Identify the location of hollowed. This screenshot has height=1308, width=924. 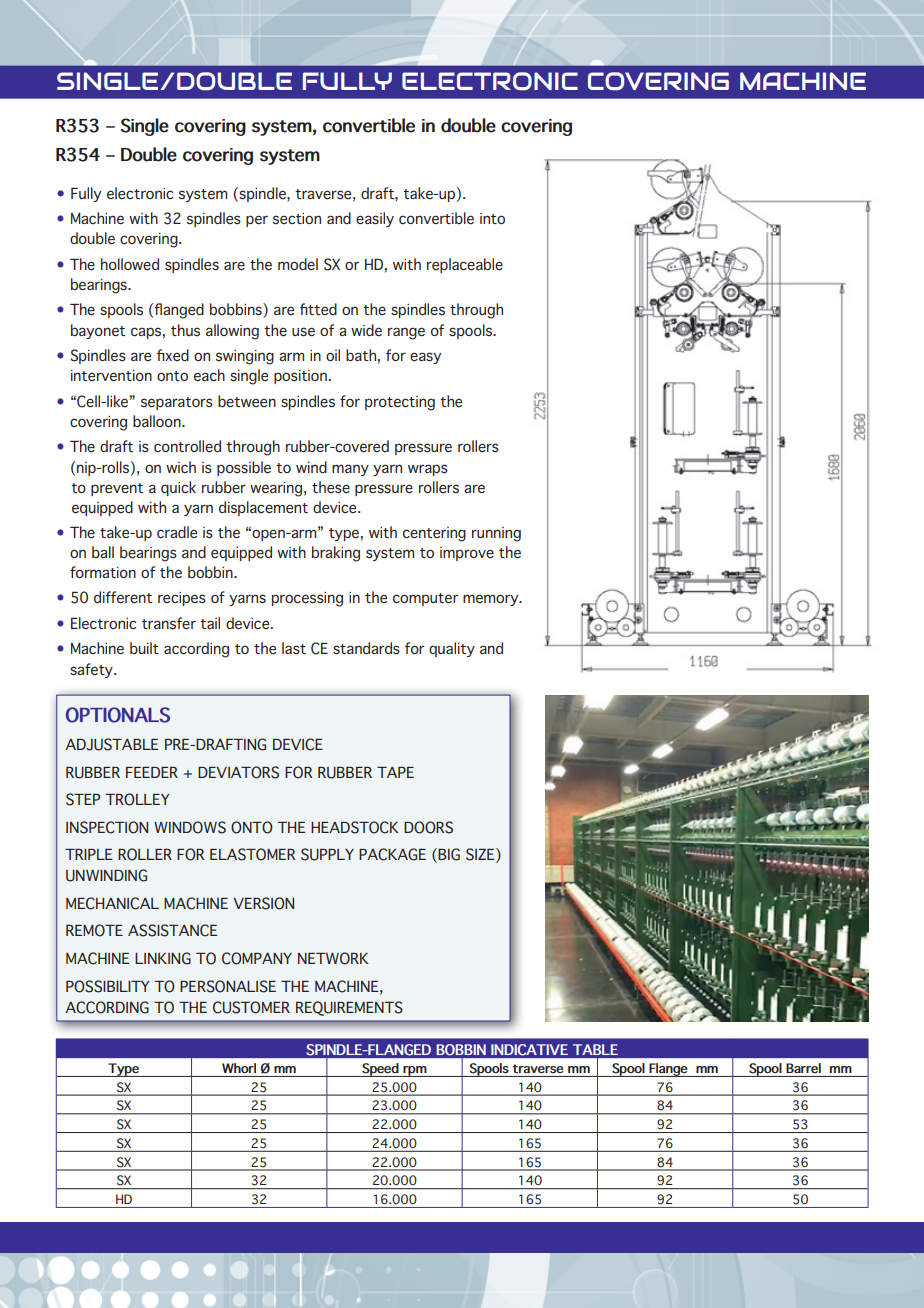
(130, 264).
